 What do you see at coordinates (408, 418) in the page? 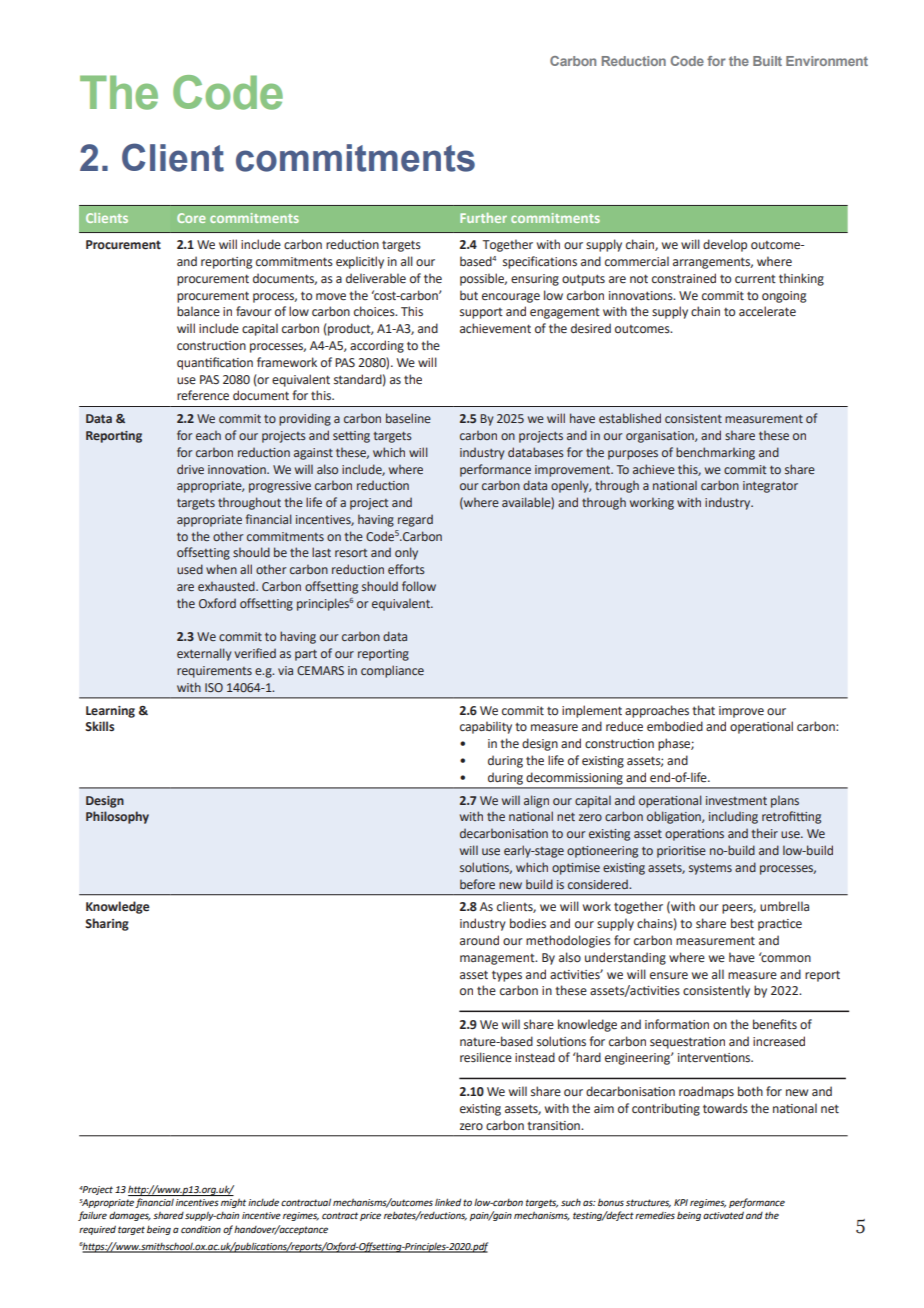
I see `baseline` at bounding box center [408, 418].
